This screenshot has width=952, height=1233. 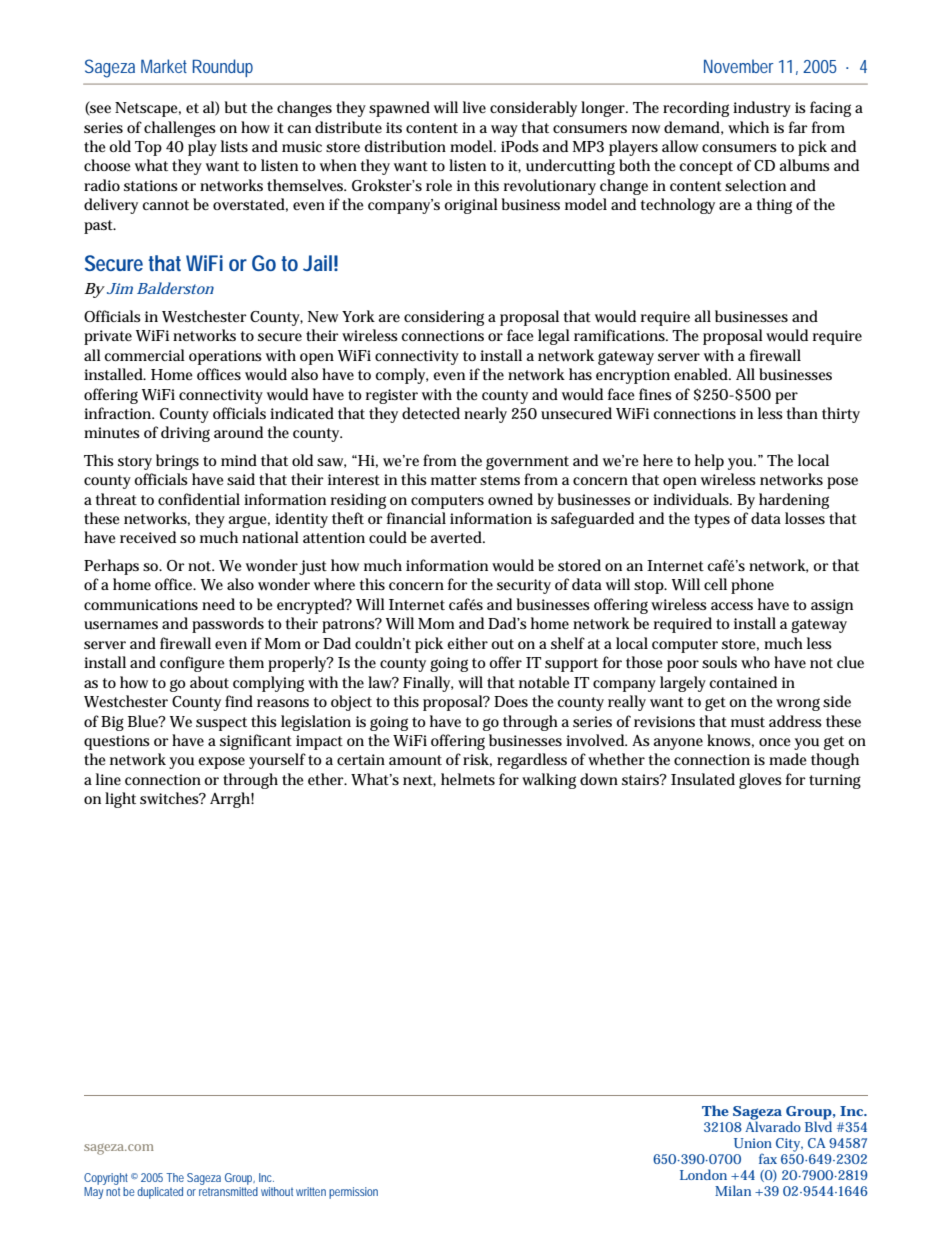 What do you see at coordinates (755, 662) in the screenshot?
I see `who` at bounding box center [755, 662].
